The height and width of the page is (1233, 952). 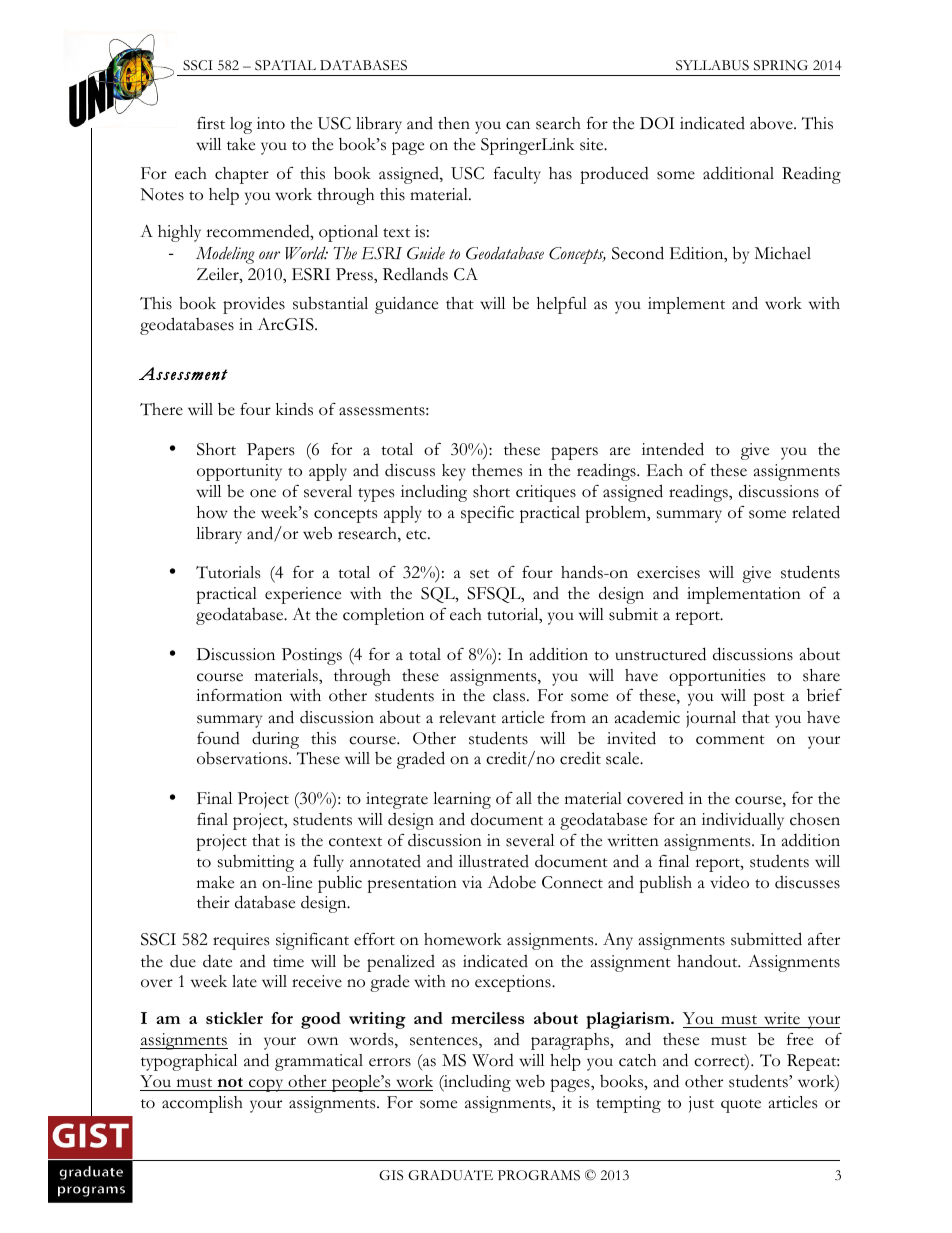 I want to click on intended, so click(x=673, y=449).
